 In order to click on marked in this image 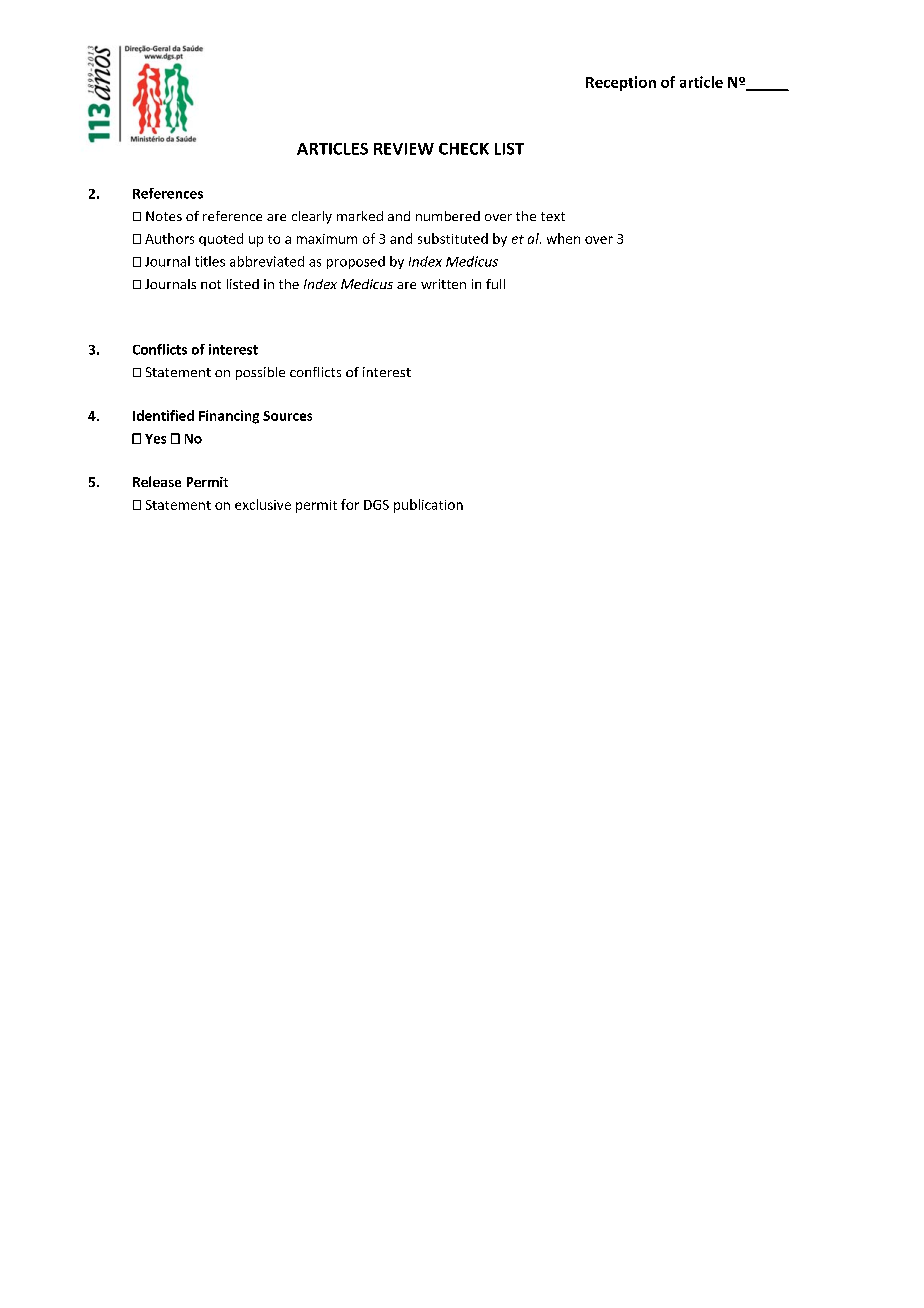, I will do `click(360, 216)`.
